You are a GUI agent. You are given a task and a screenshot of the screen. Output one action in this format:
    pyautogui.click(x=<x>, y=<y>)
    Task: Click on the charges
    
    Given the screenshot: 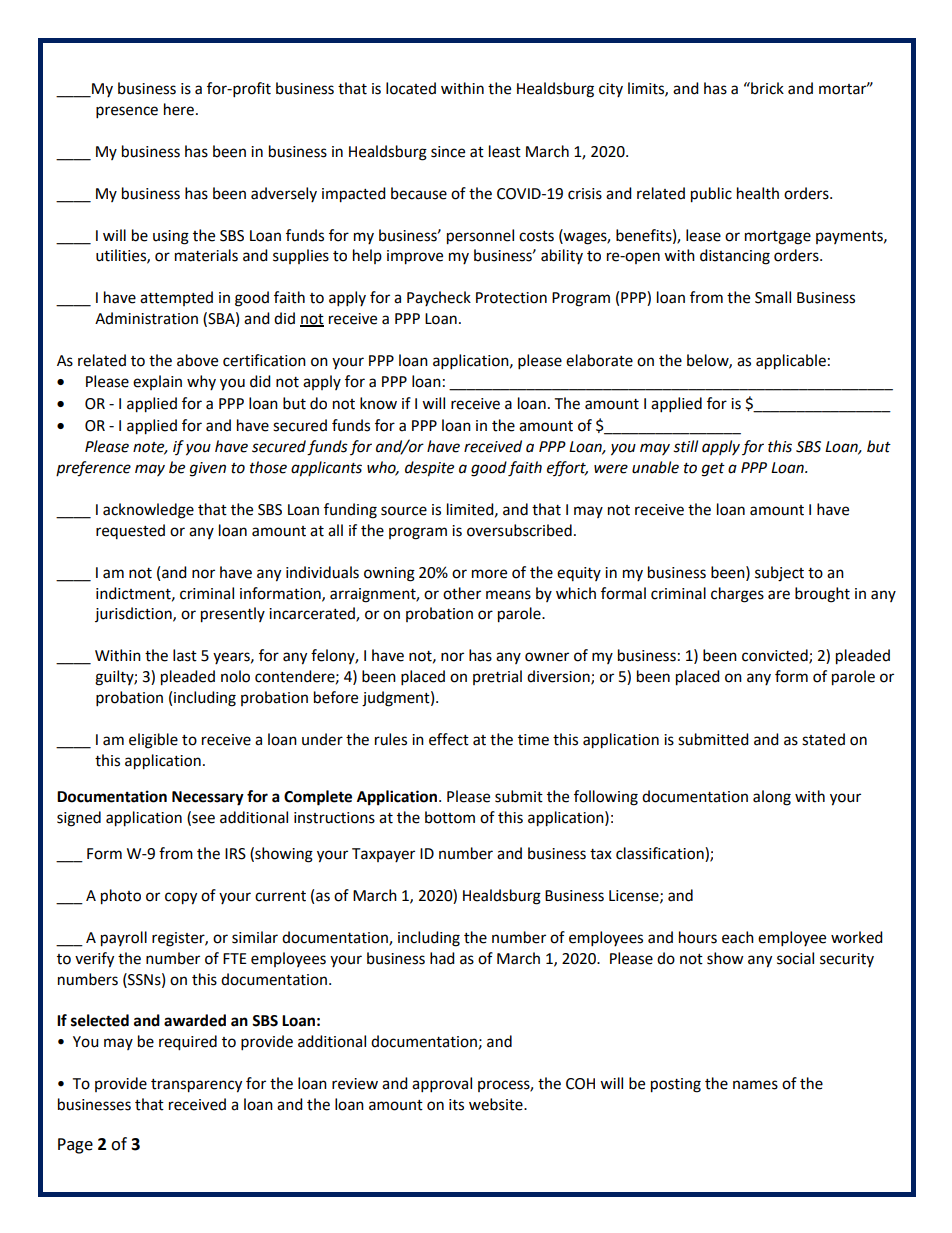 What is the action you would take?
    pyautogui.click(x=737, y=595)
